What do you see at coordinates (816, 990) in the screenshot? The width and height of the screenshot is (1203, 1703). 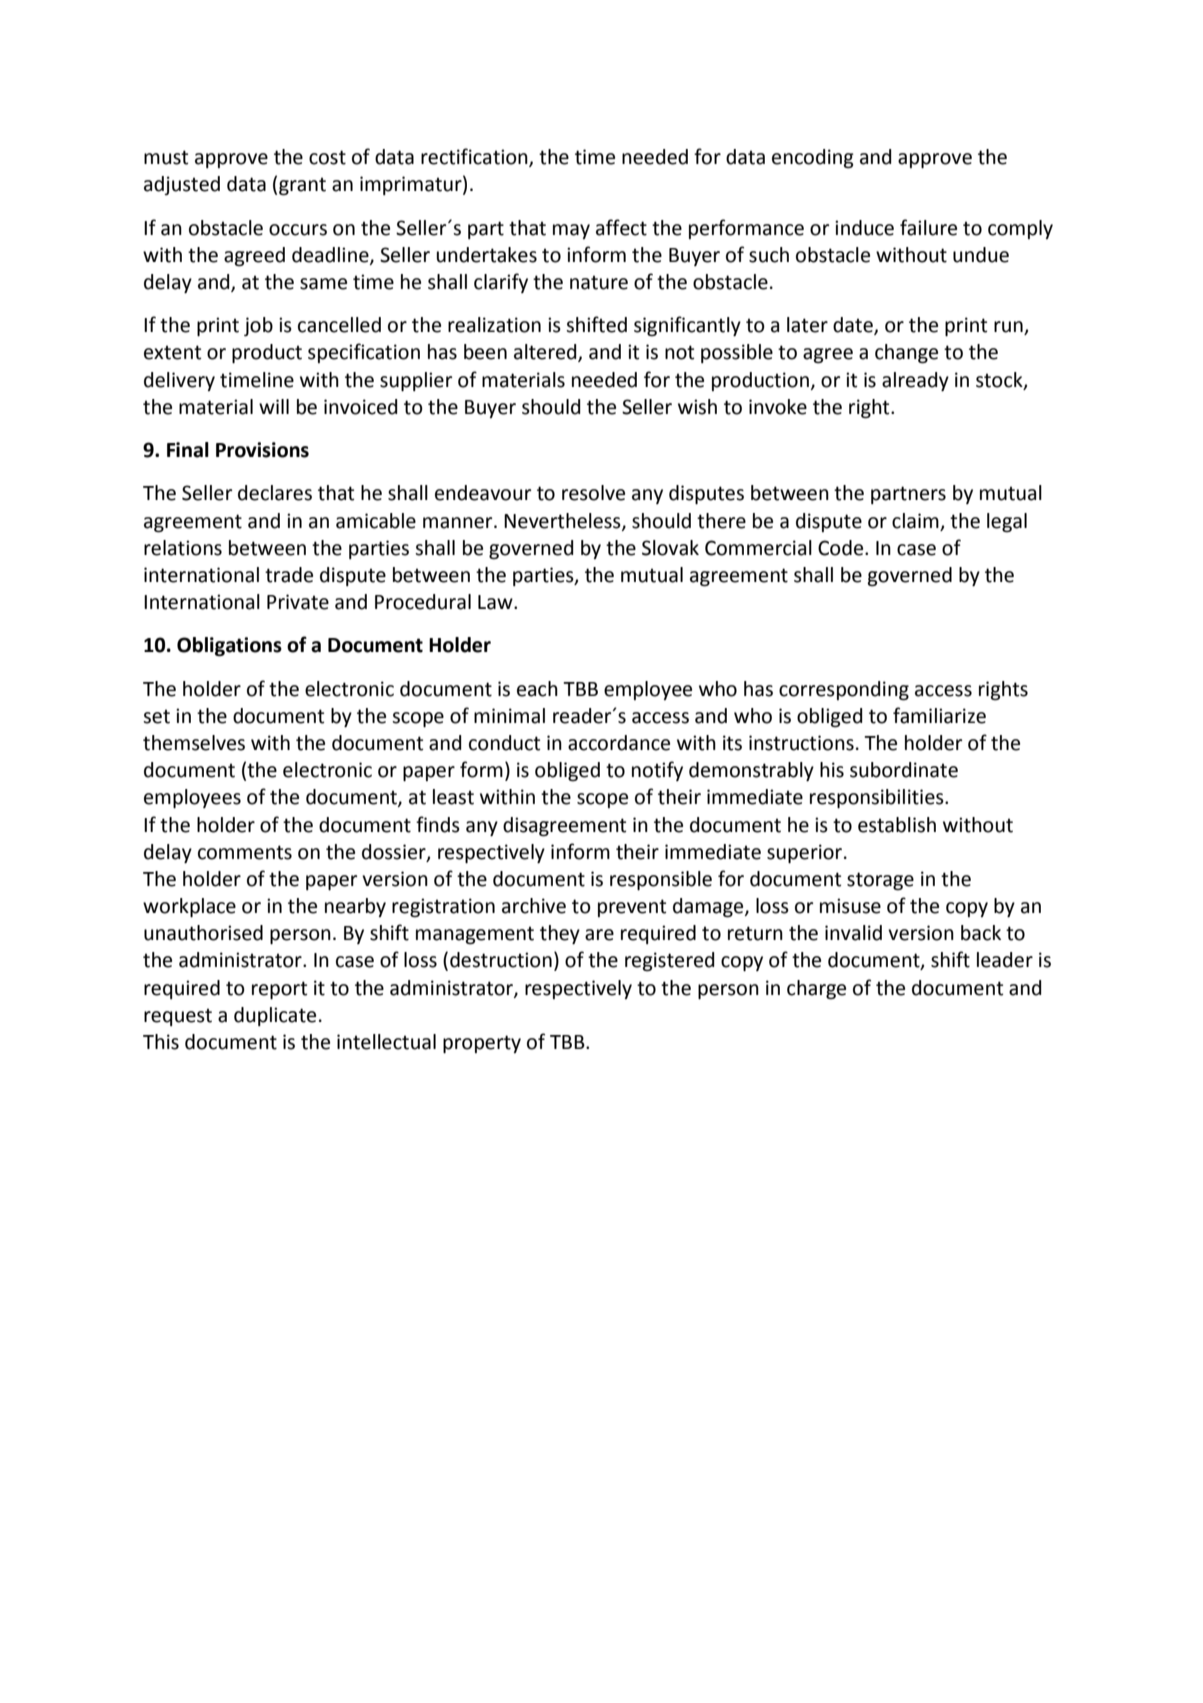 I see `charge` at bounding box center [816, 990].
